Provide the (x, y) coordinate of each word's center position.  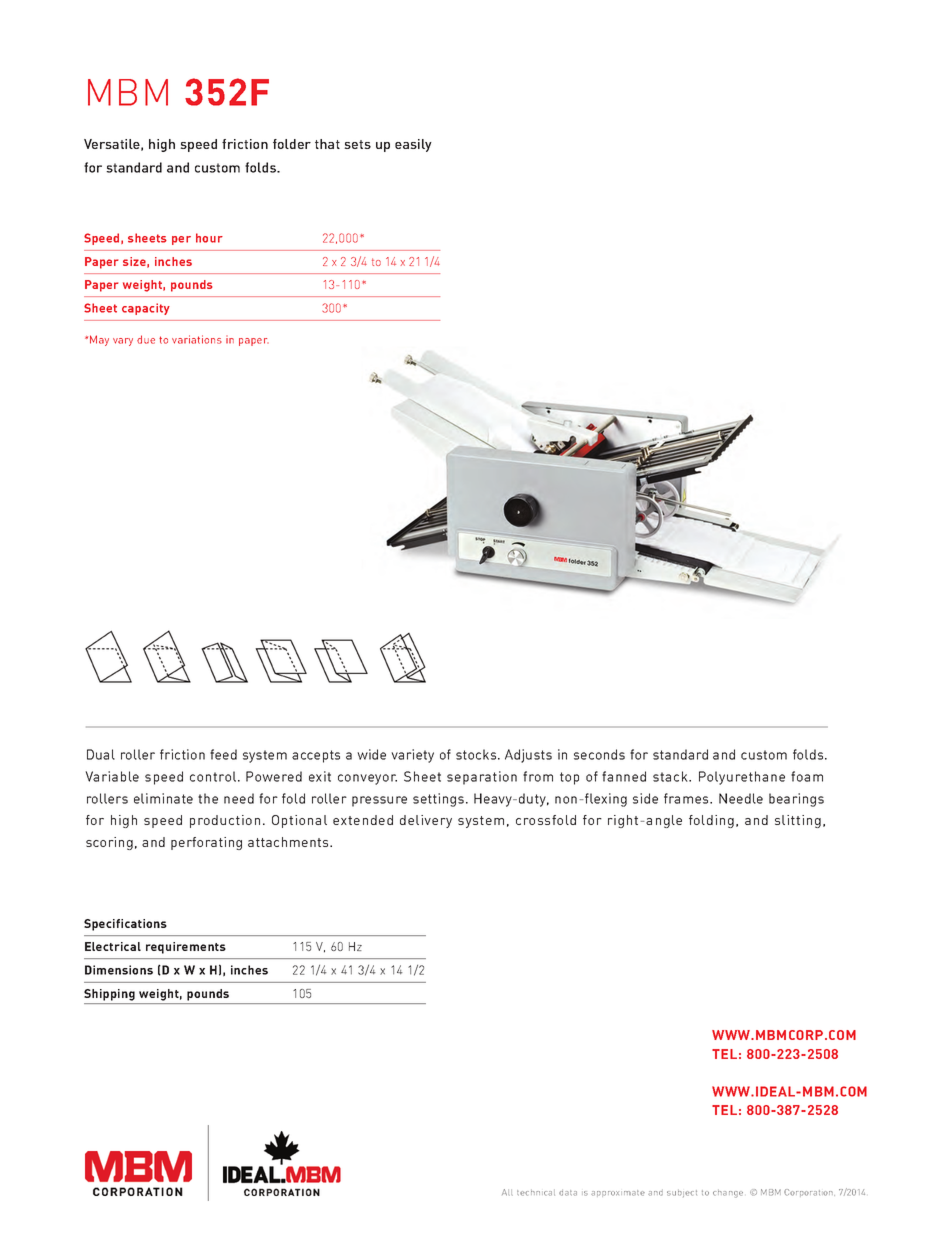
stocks (477, 754)
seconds (599, 754)
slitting (798, 821)
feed (223, 754)
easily (413, 145)
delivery (426, 821)
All (507, 1192)
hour (209, 238)
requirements (186, 948)
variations (197, 339)
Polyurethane (742, 778)
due (146, 339)
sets (357, 144)
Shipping (109, 995)
